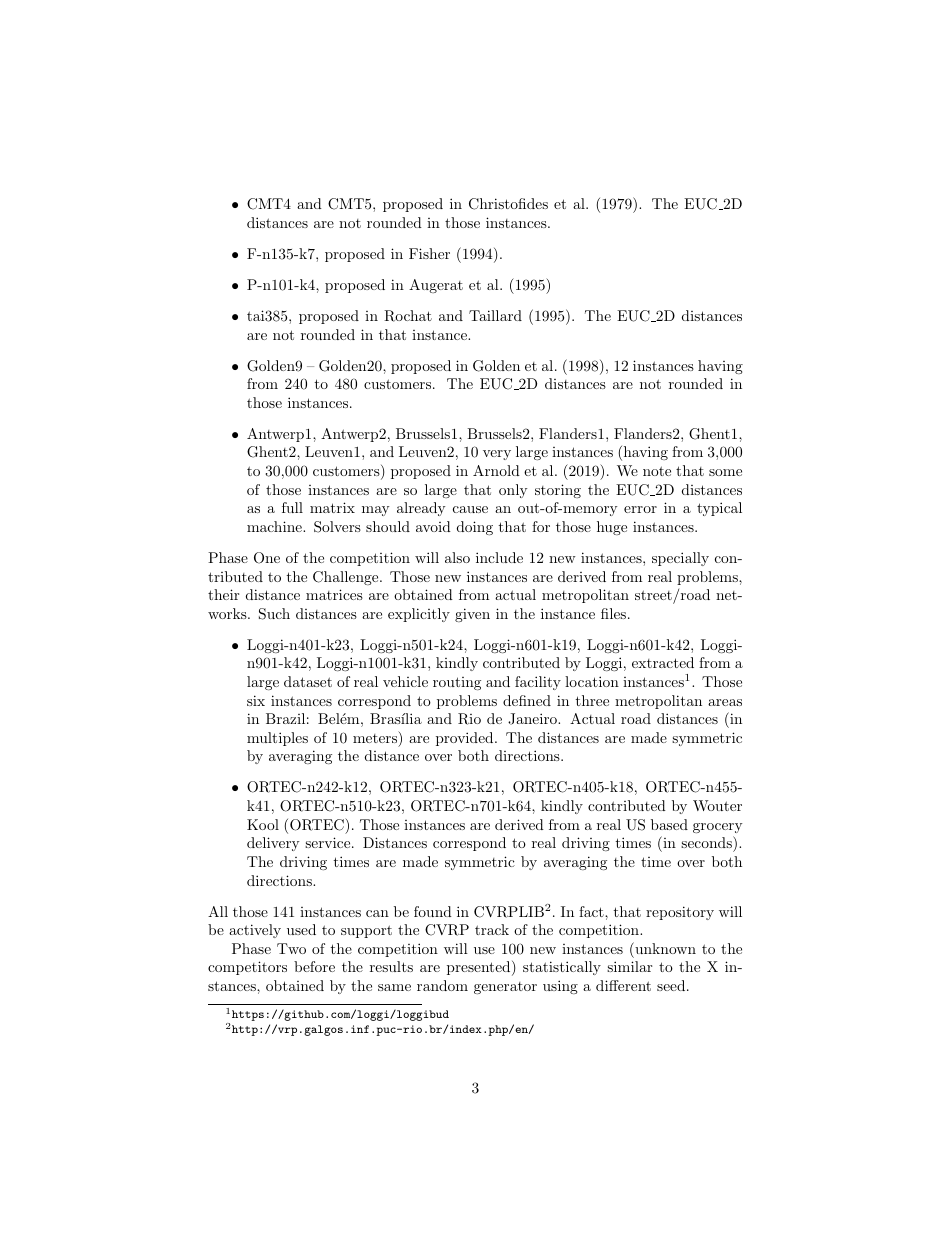 The image size is (952, 1233). What do you see at coordinates (669, 824) in the document?
I see `based` at bounding box center [669, 824].
